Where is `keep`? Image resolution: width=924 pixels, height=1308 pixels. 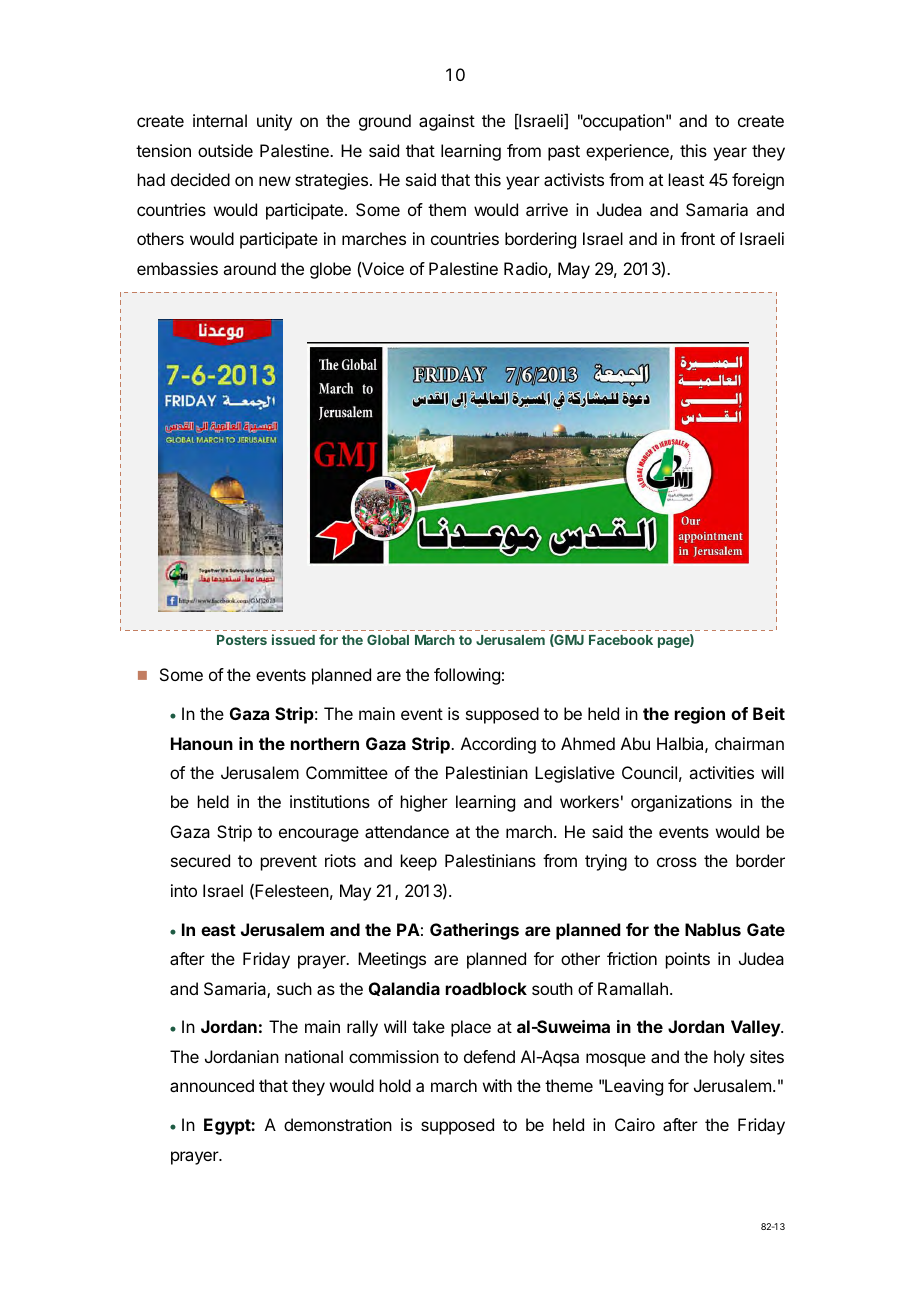 keep is located at coordinates (419, 862).
